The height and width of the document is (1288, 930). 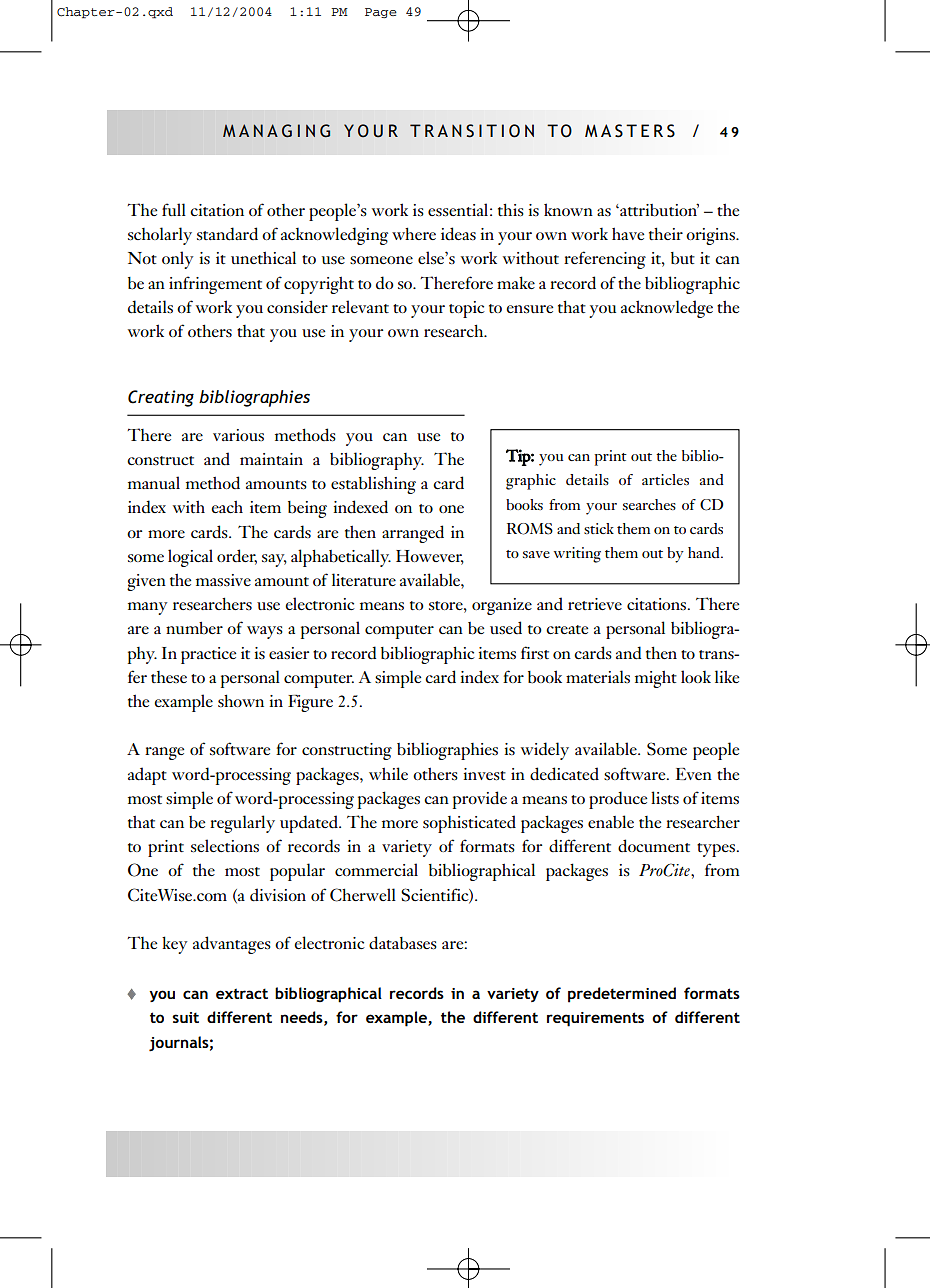 What do you see at coordinates (649, 504) in the document?
I see `searches` at bounding box center [649, 504].
